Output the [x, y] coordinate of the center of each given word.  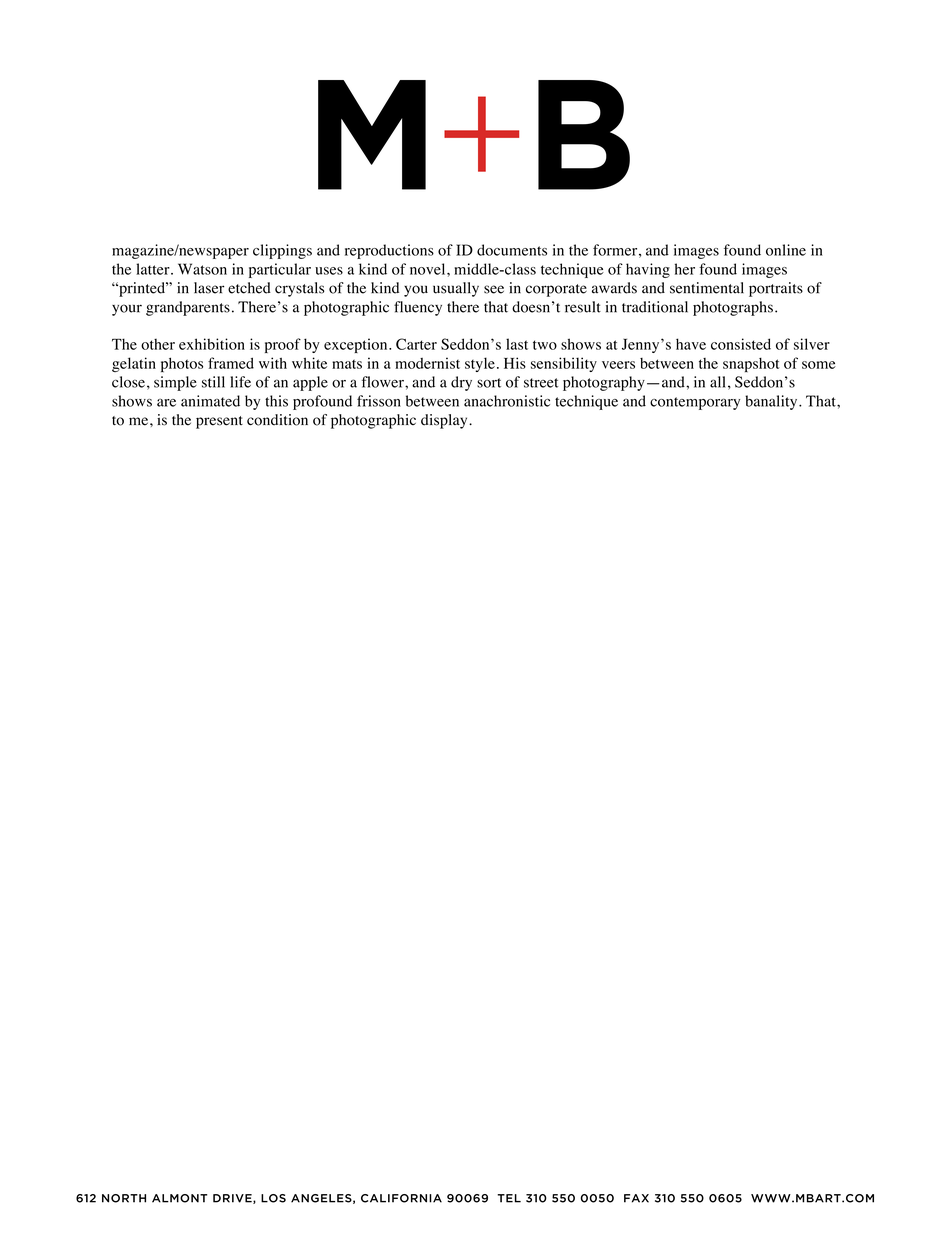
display [445, 421]
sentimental [707, 288]
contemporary [695, 403]
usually [456, 289]
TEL [509, 1198]
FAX [636, 1198]
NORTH [124, 1198]
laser [209, 288]
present [219, 422]
